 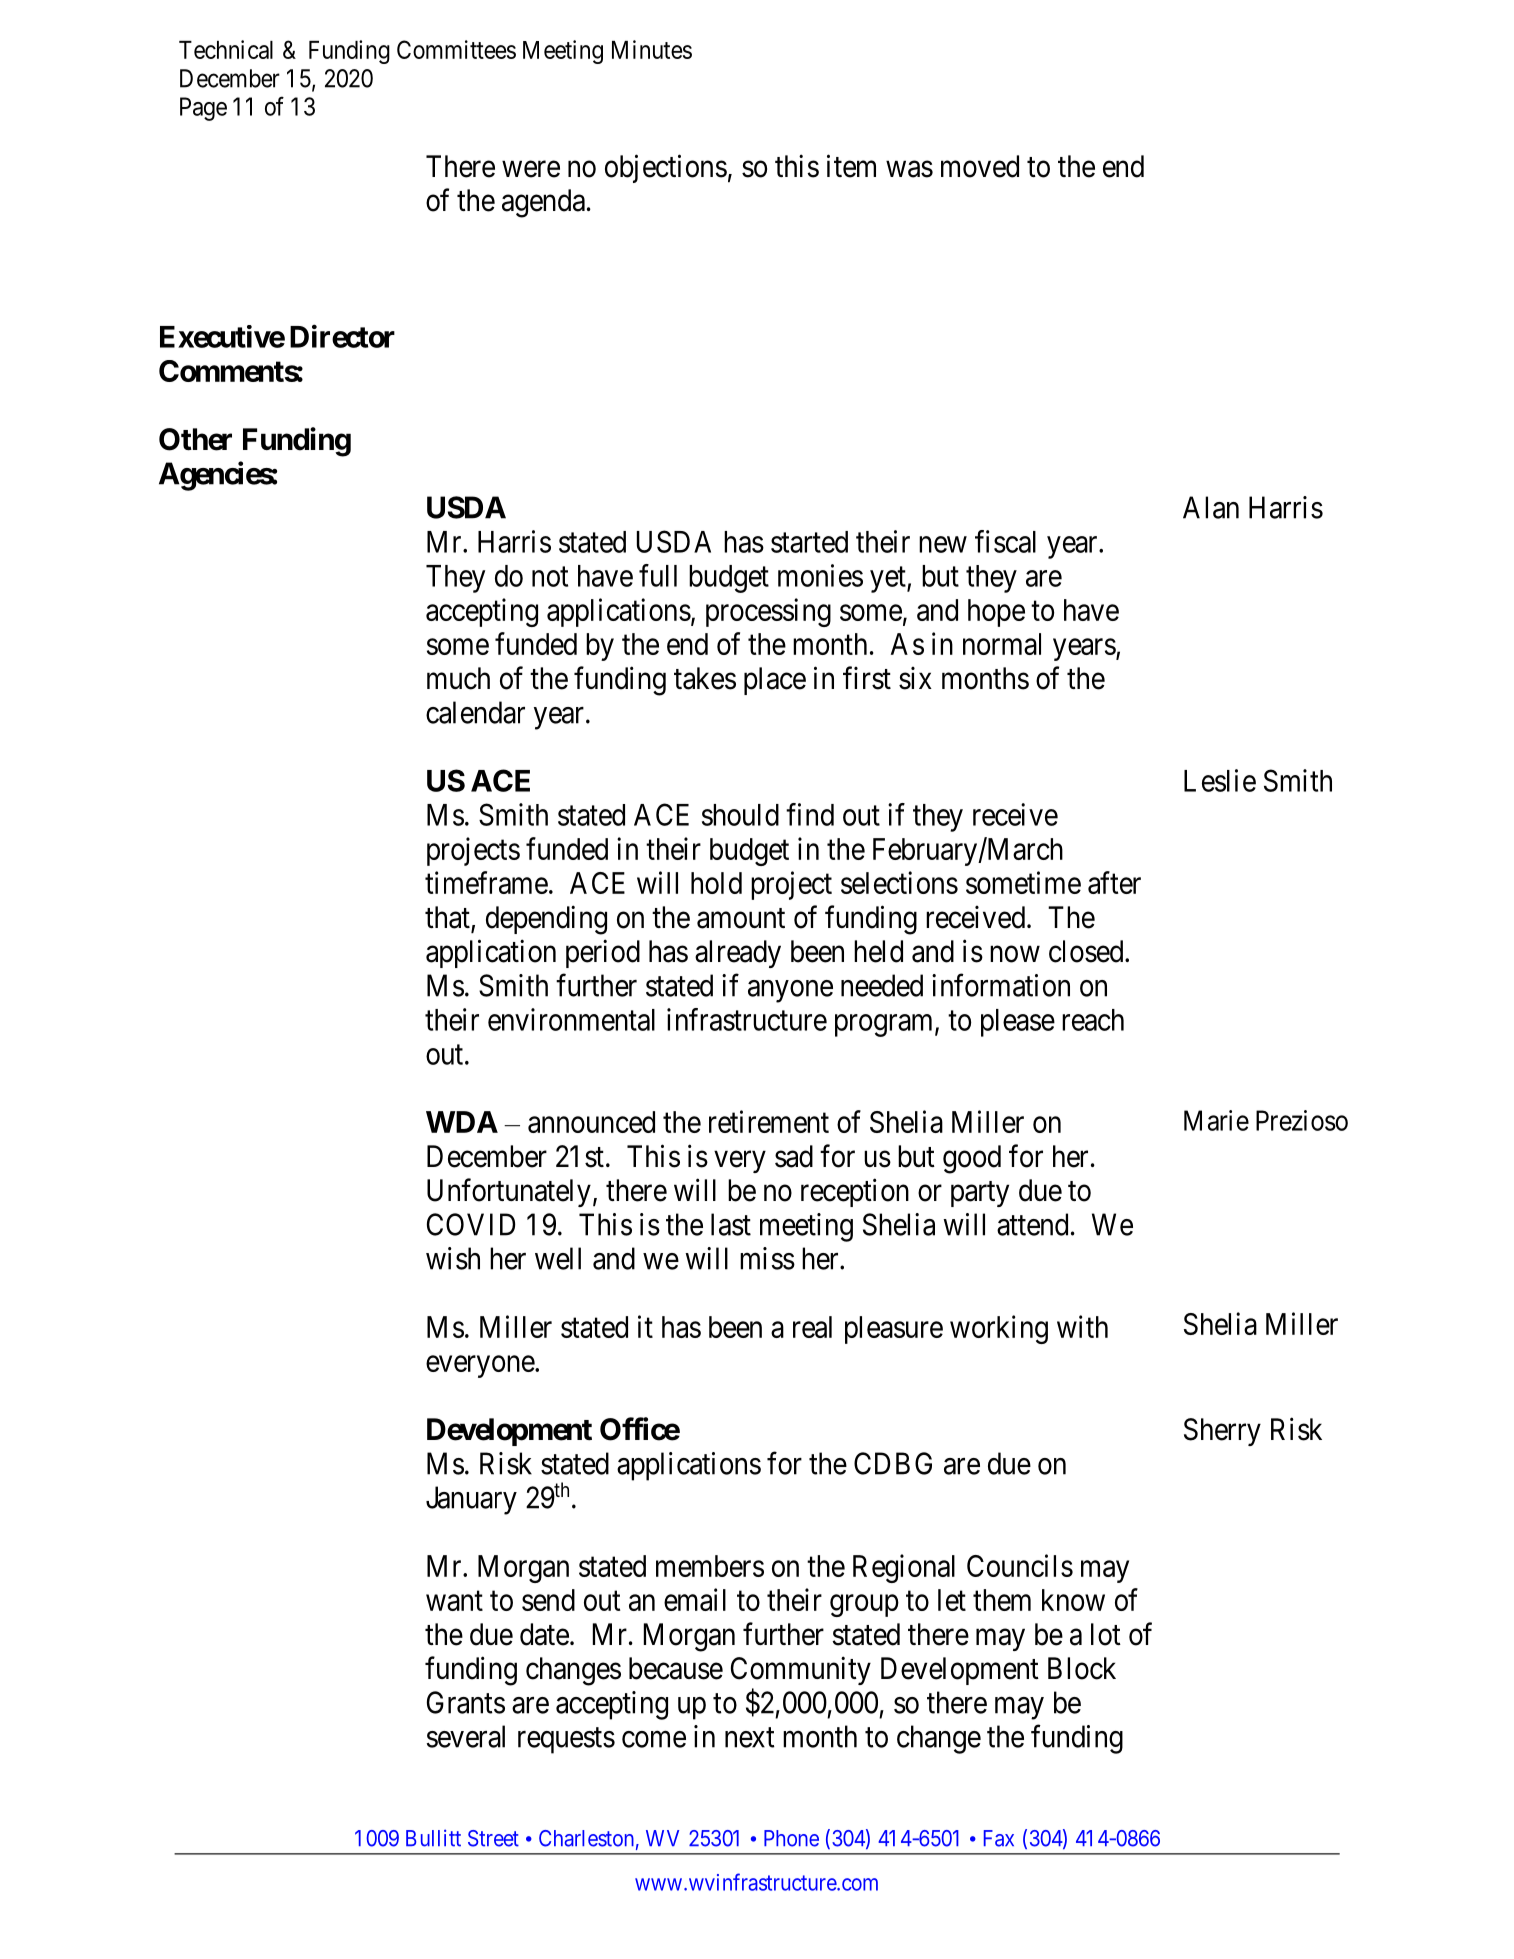 I want to click on reach, so click(x=1093, y=1020).
